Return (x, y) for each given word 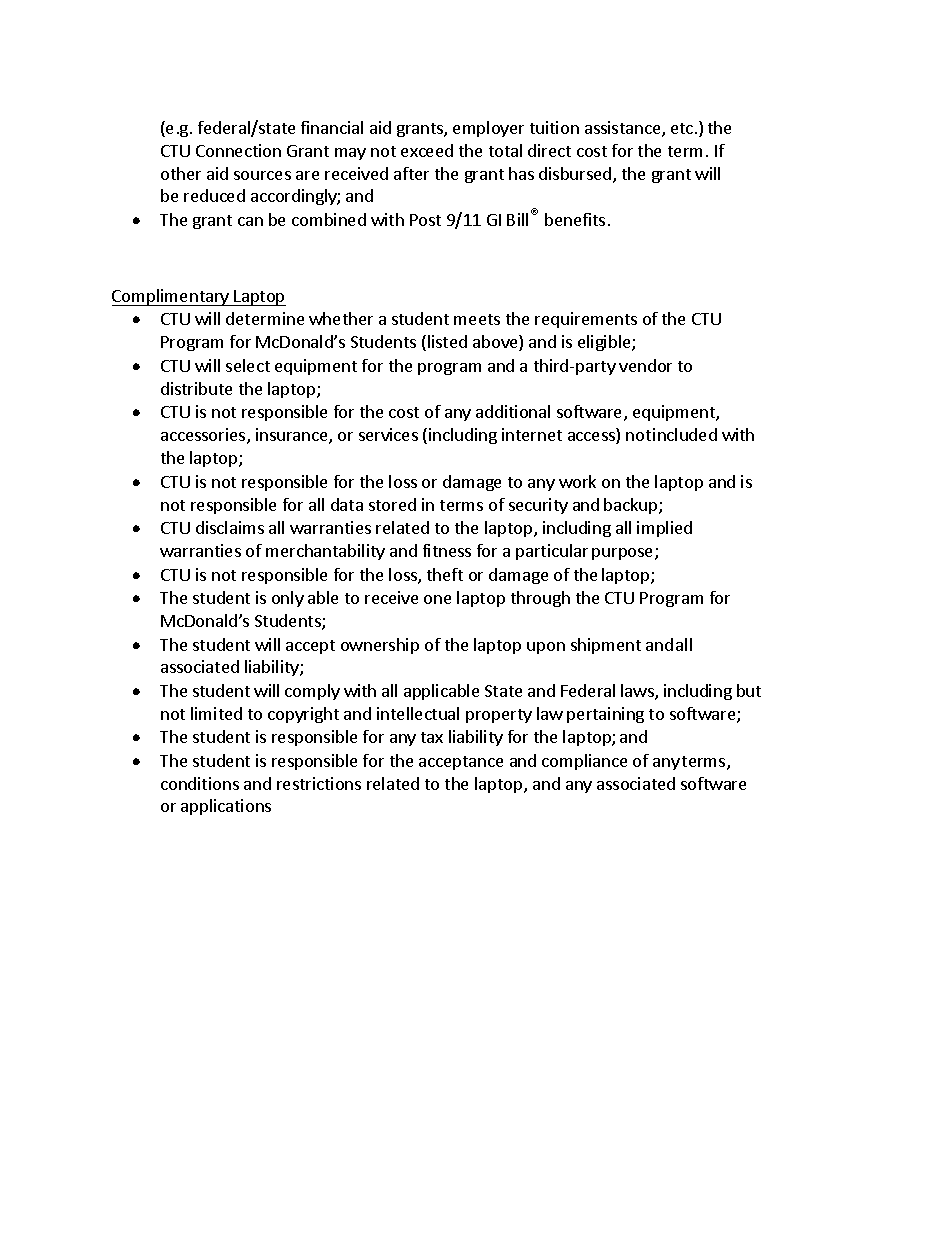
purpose (624, 554)
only (288, 599)
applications (226, 807)
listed (447, 341)
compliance (584, 762)
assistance (624, 129)
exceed (427, 150)
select (248, 365)
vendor (645, 365)
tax (432, 737)
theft (445, 574)
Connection (238, 150)
